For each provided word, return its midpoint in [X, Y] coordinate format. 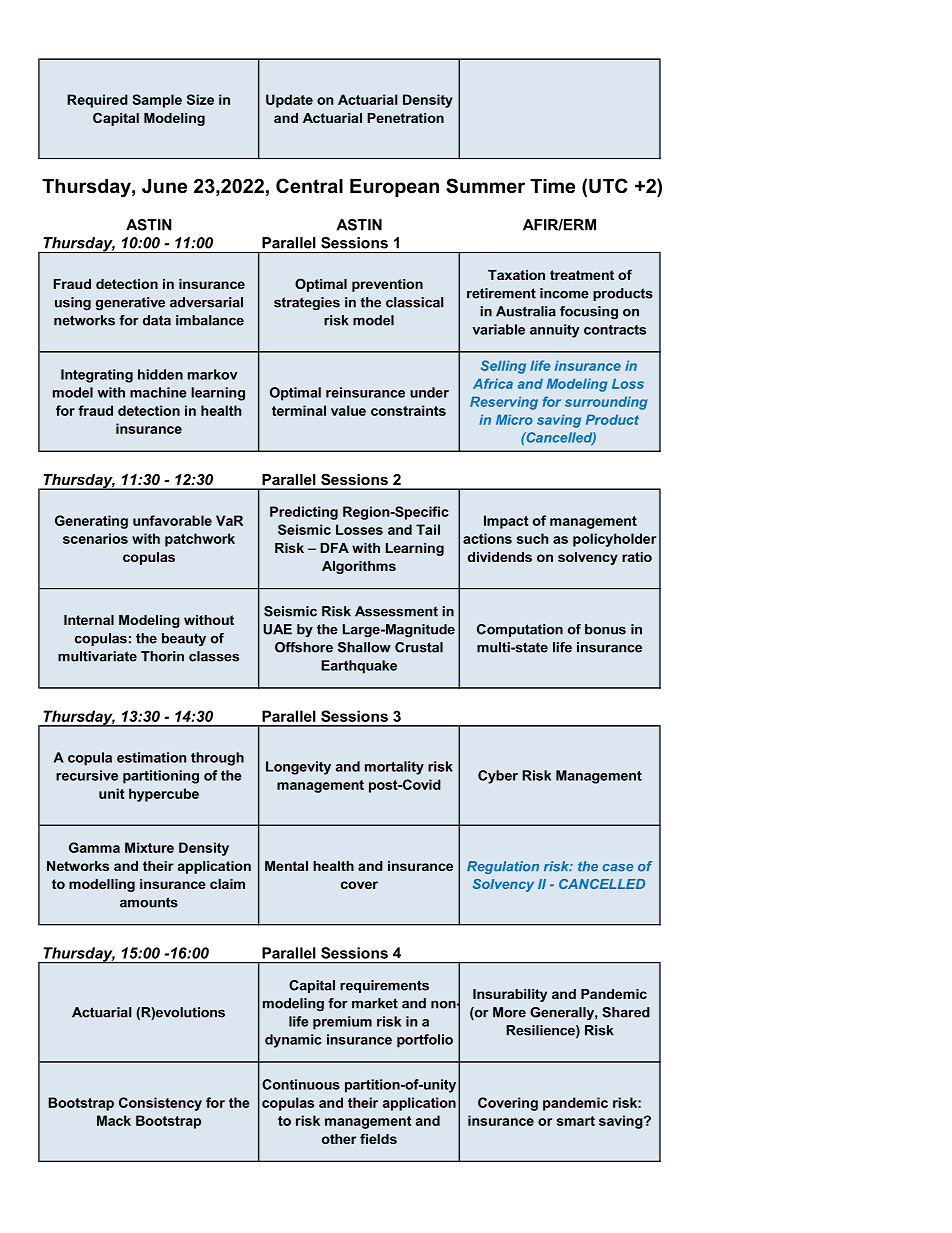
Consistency [160, 1104]
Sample [157, 101]
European [394, 188]
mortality [394, 768]
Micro [514, 419]
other [339, 1139]
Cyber [498, 777]
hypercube [164, 795]
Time [552, 186]
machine [158, 392]
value [348, 410]
